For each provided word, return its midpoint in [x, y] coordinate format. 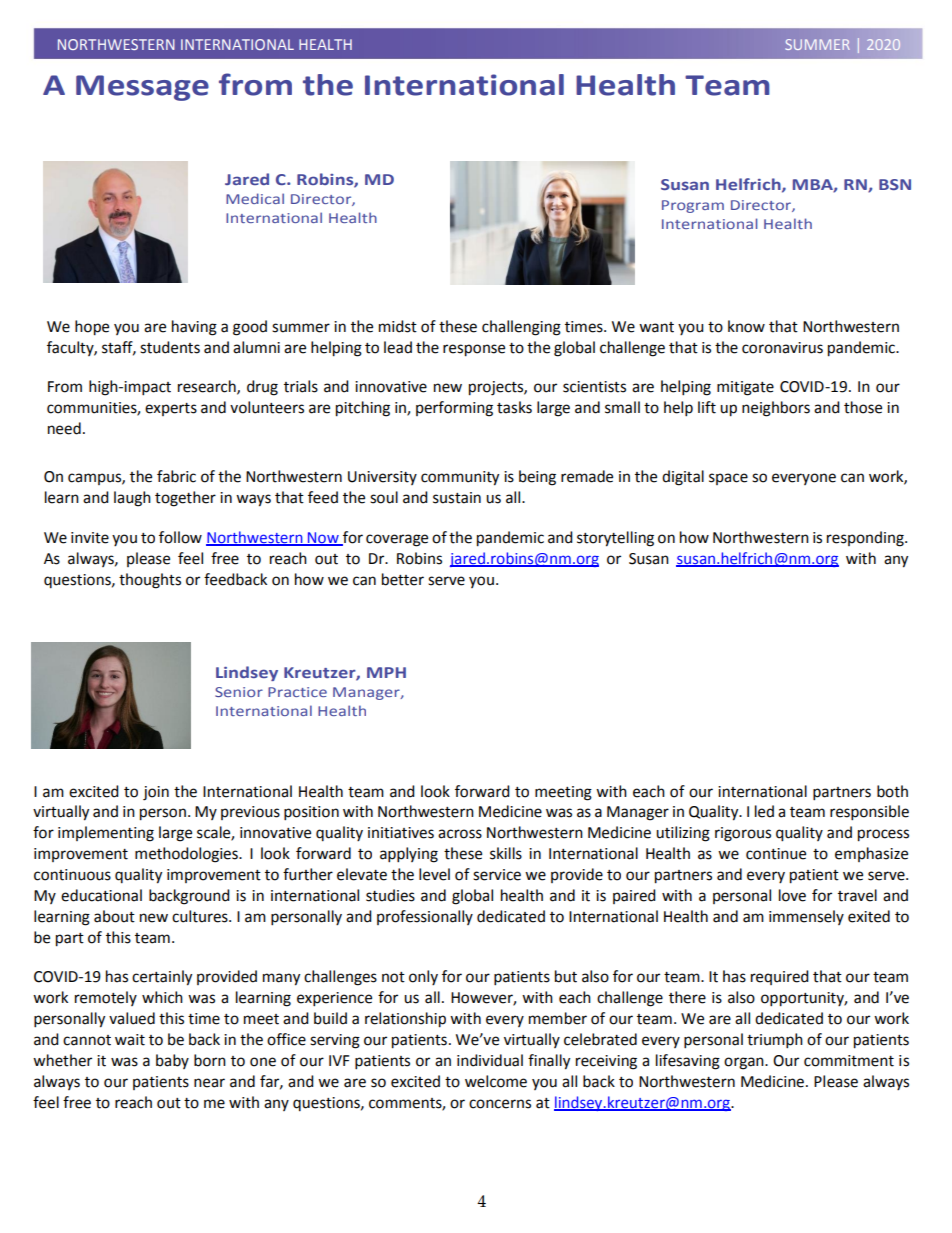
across [460, 834]
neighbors [776, 409]
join [156, 793]
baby [172, 1061]
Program [693, 206]
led [764, 811]
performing [454, 409]
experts [171, 409]
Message [142, 88]
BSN [895, 184]
